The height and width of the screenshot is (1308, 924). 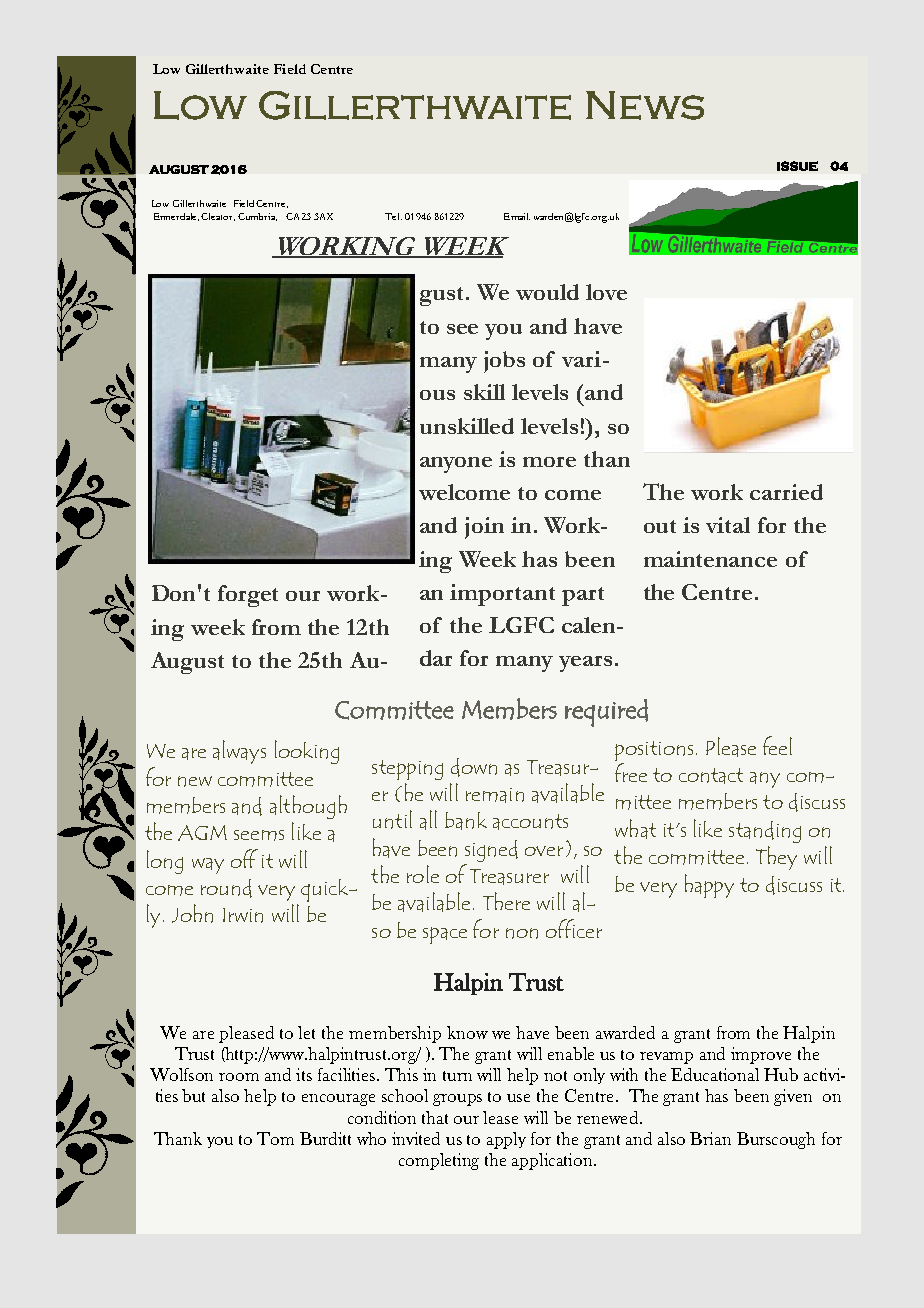 What do you see at coordinates (275, 1138) in the screenshot?
I see `Tom` at bounding box center [275, 1138].
